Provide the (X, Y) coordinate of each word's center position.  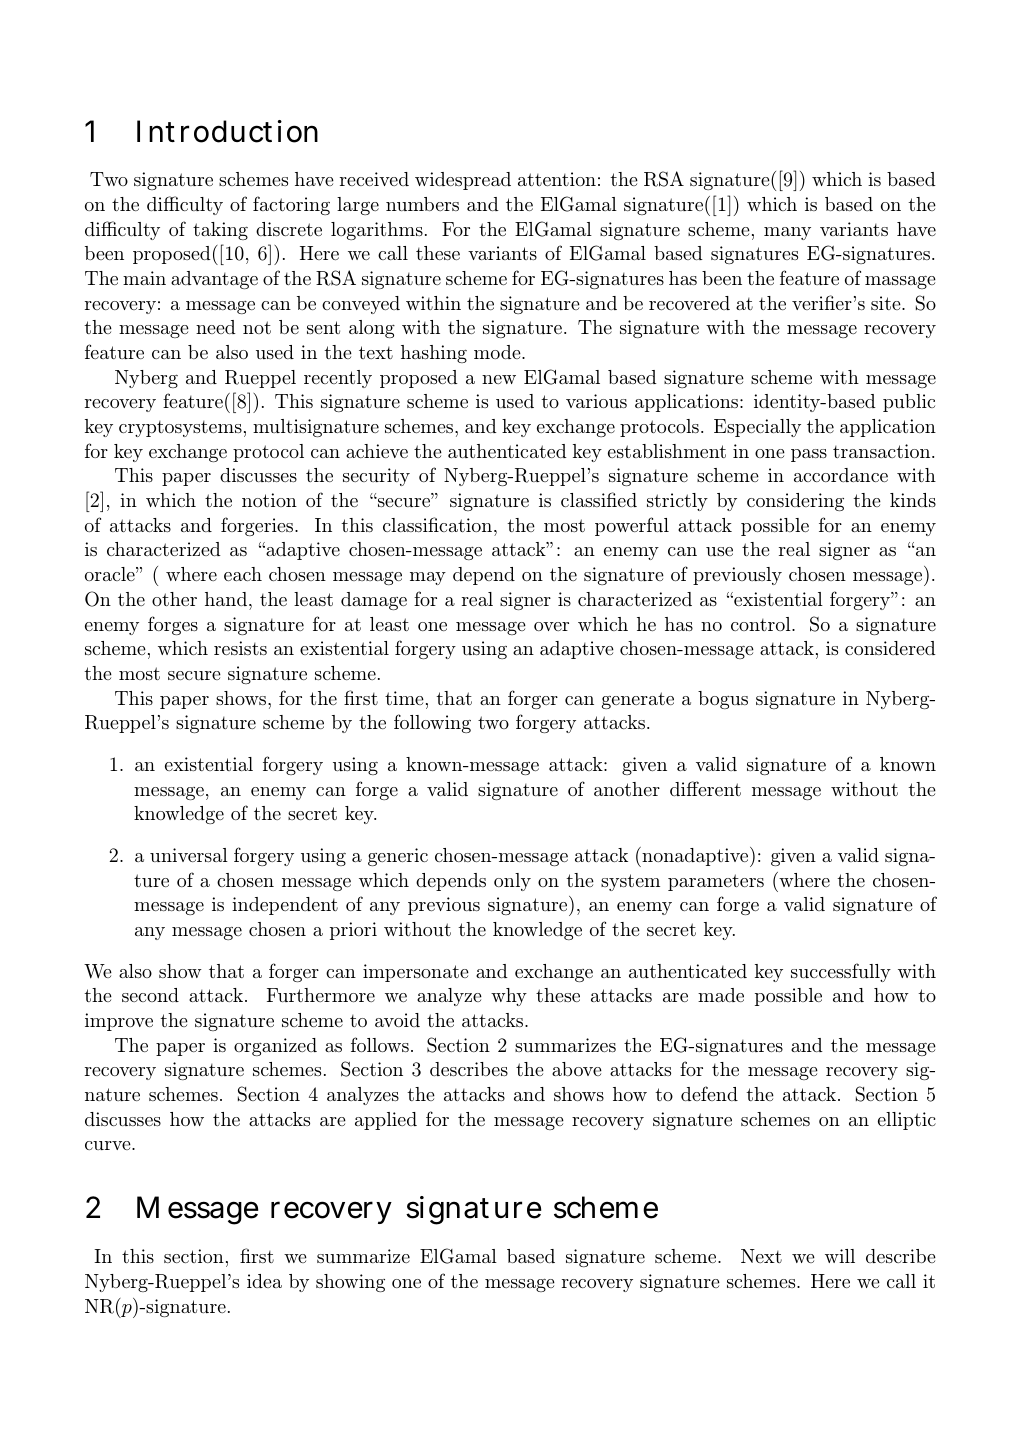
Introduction (227, 131)
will (840, 1256)
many (787, 233)
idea (264, 1281)
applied (386, 1121)
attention (557, 179)
